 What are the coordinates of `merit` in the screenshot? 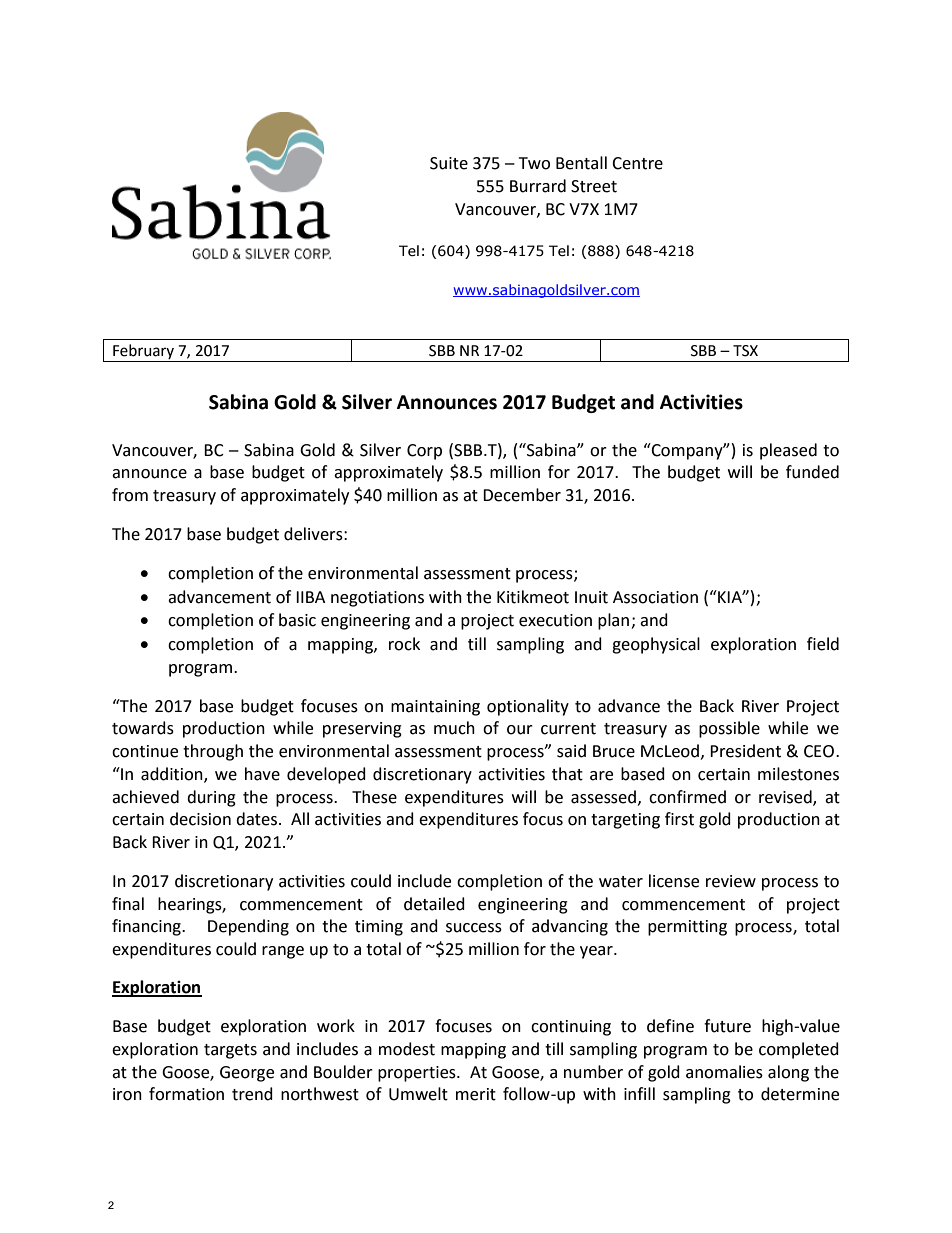 It's located at (476, 1094).
